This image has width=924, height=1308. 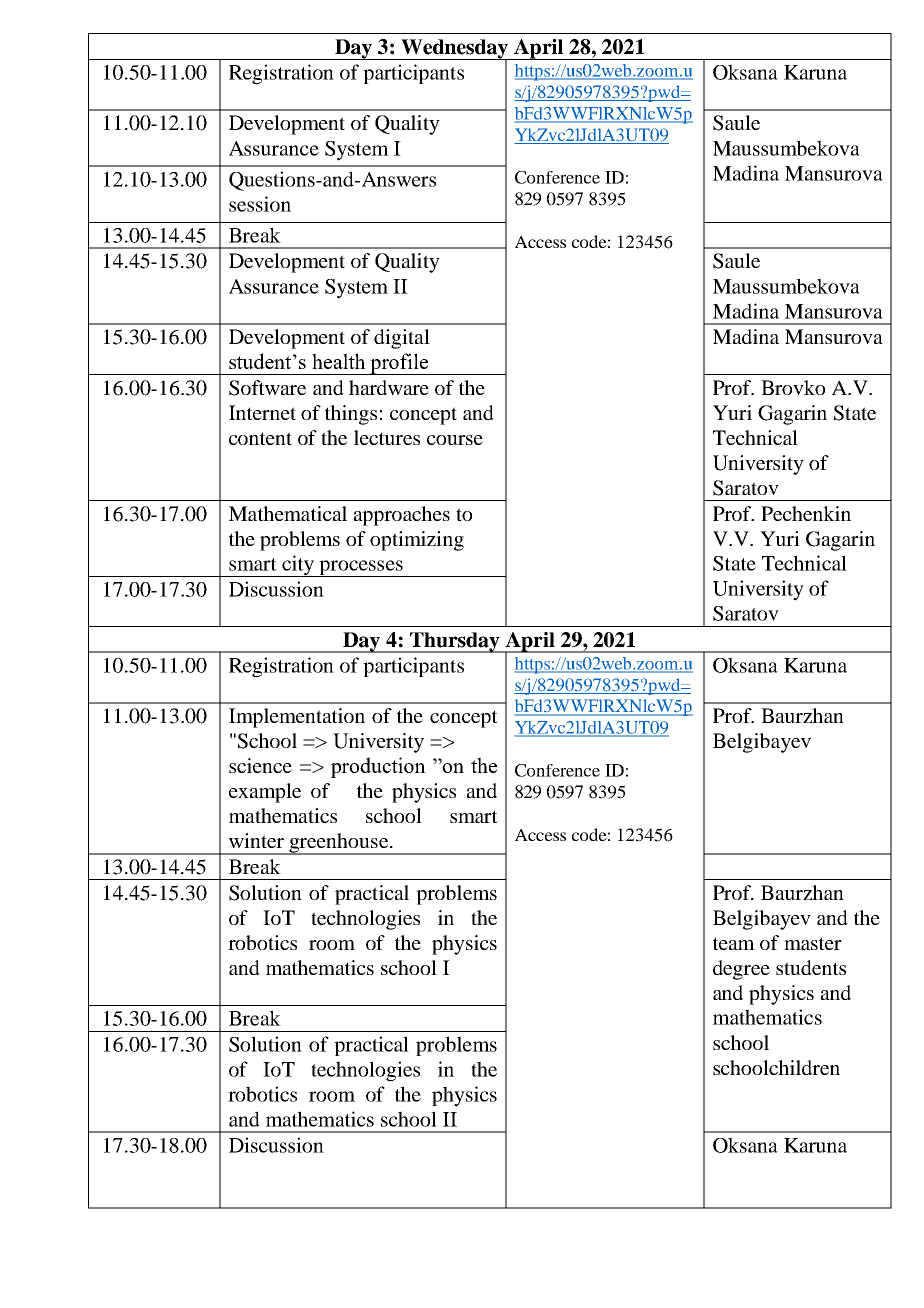 I want to click on hardware, so click(x=389, y=387).
